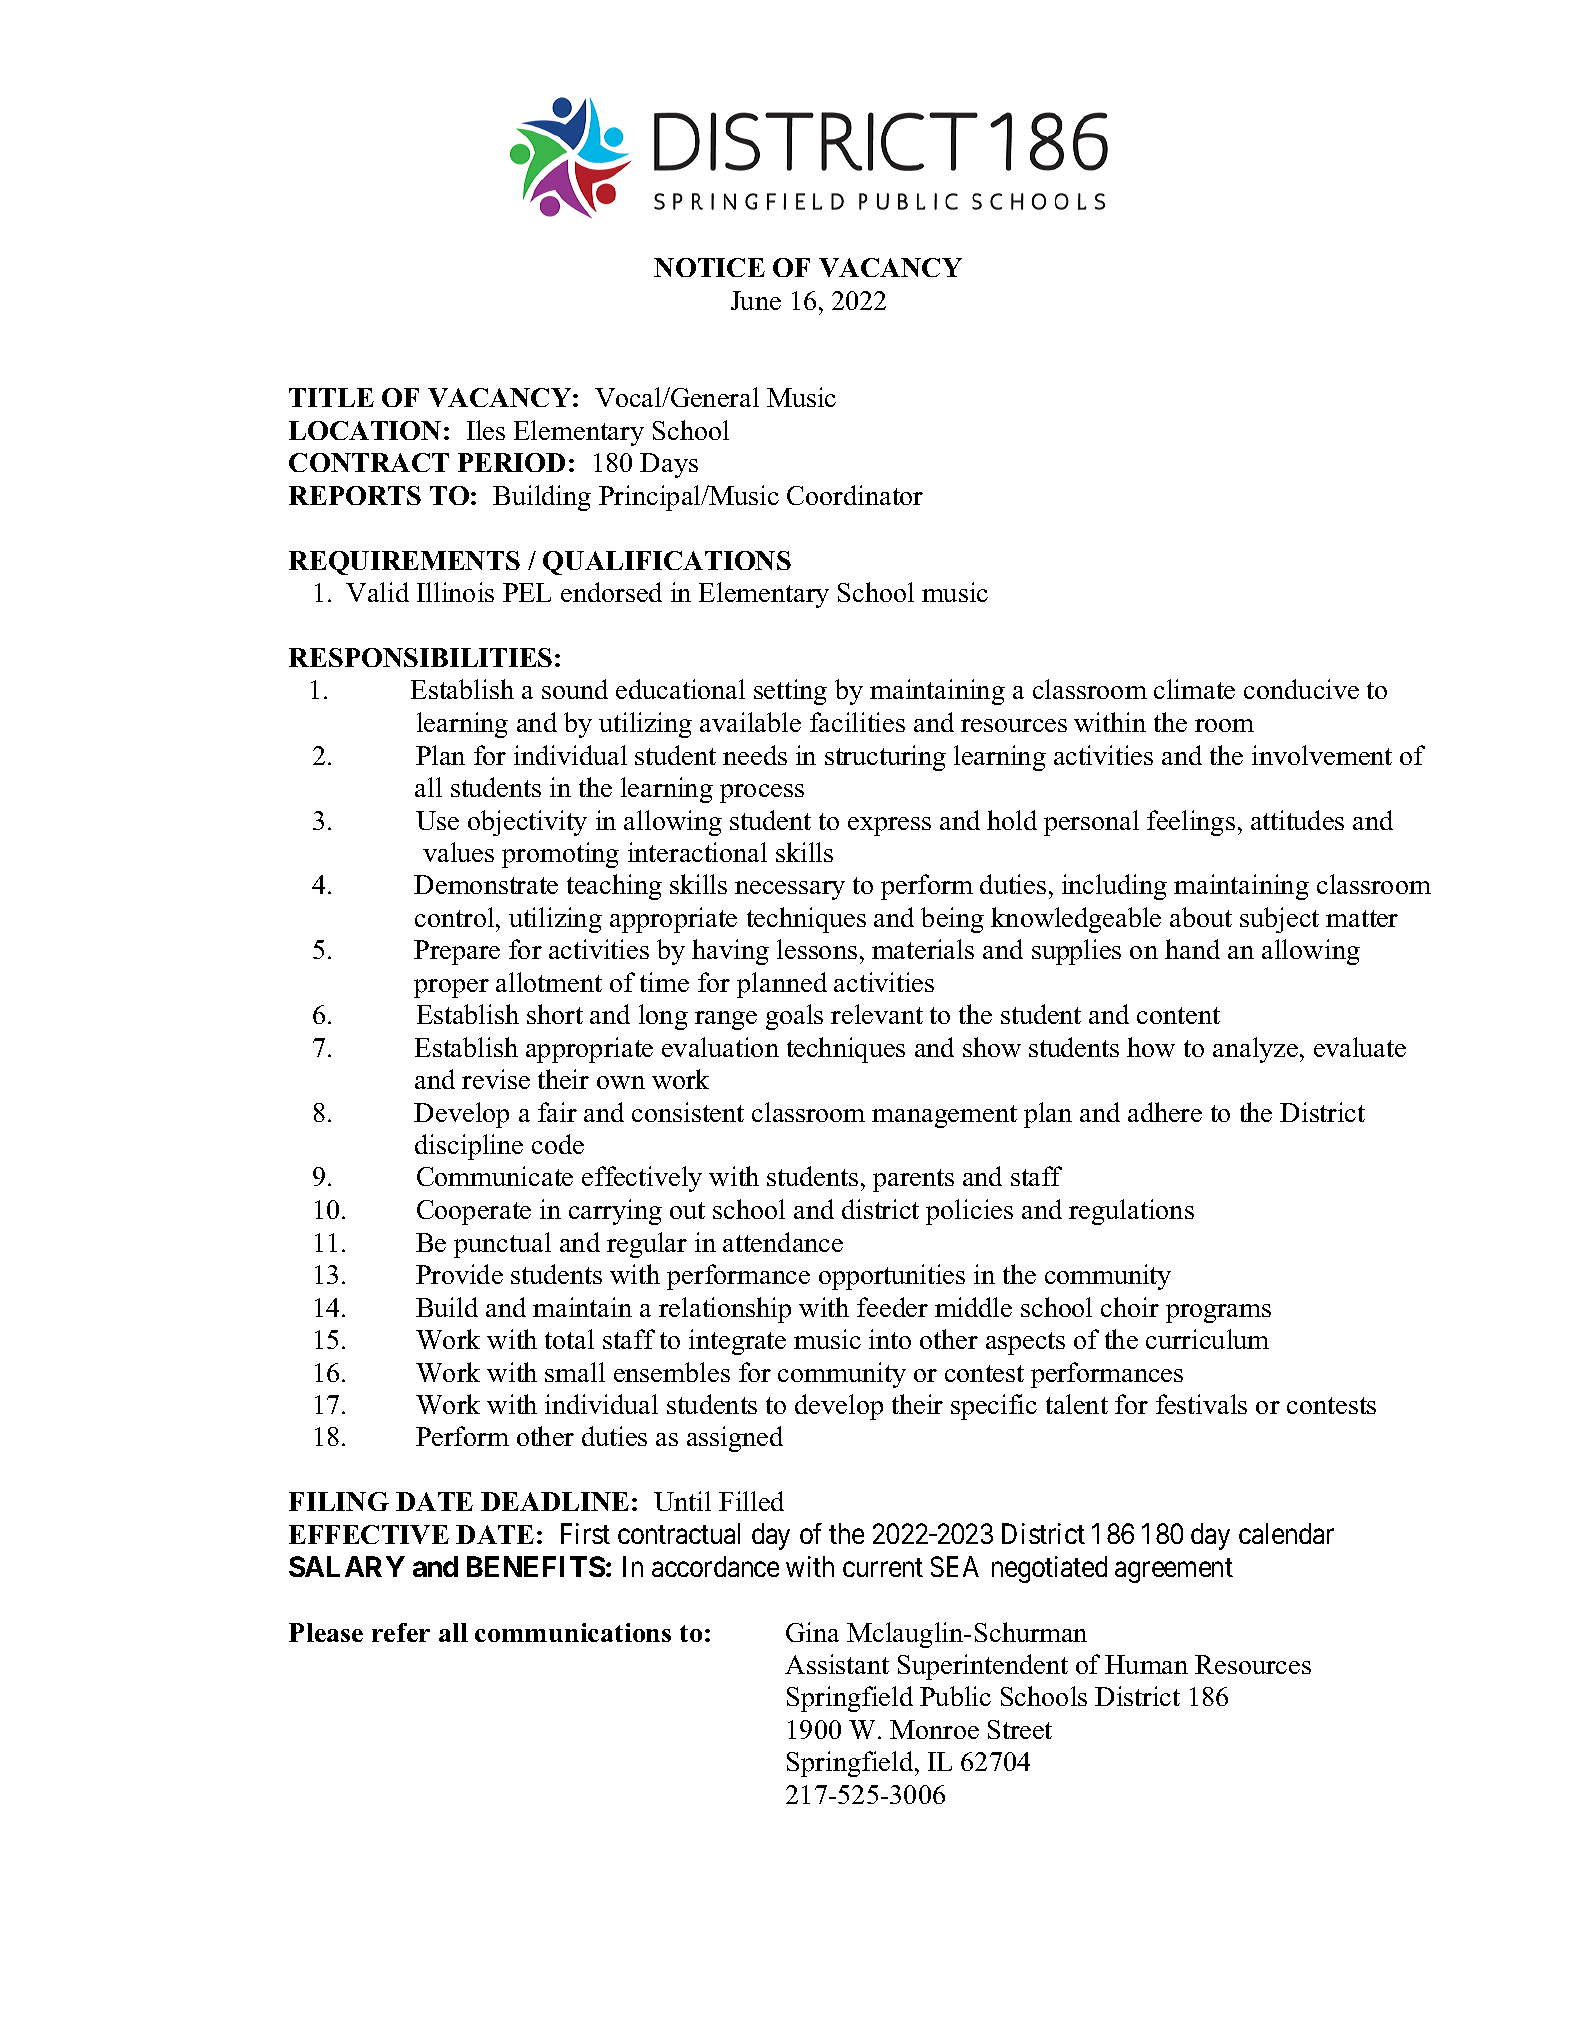 The height and width of the image is (2033, 1571). What do you see at coordinates (1301, 689) in the image?
I see `conducive` at bounding box center [1301, 689].
